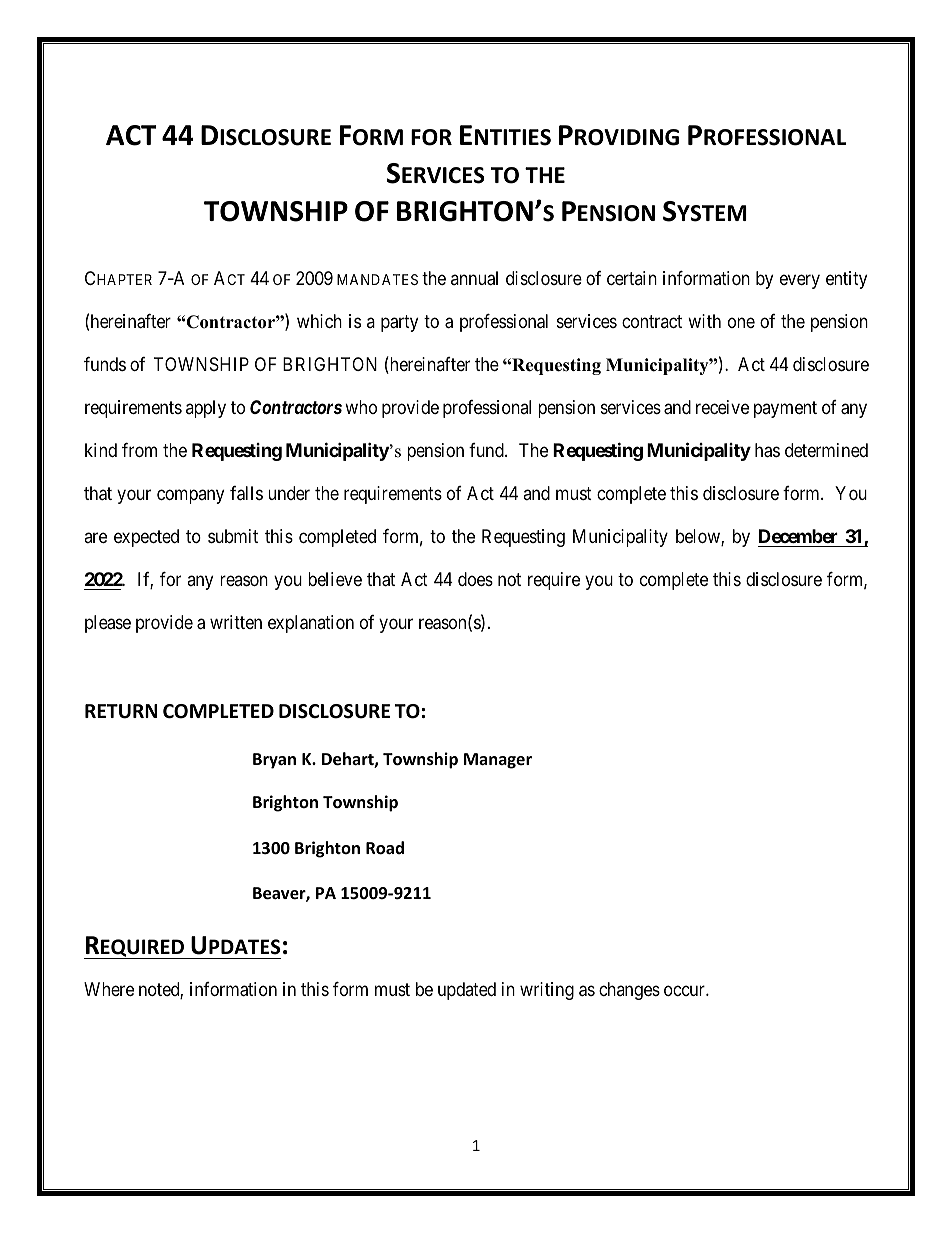 Image resolution: width=952 pixels, height=1233 pixels. Describe the element at coordinates (139, 450) in the screenshot. I see `from` at that location.
